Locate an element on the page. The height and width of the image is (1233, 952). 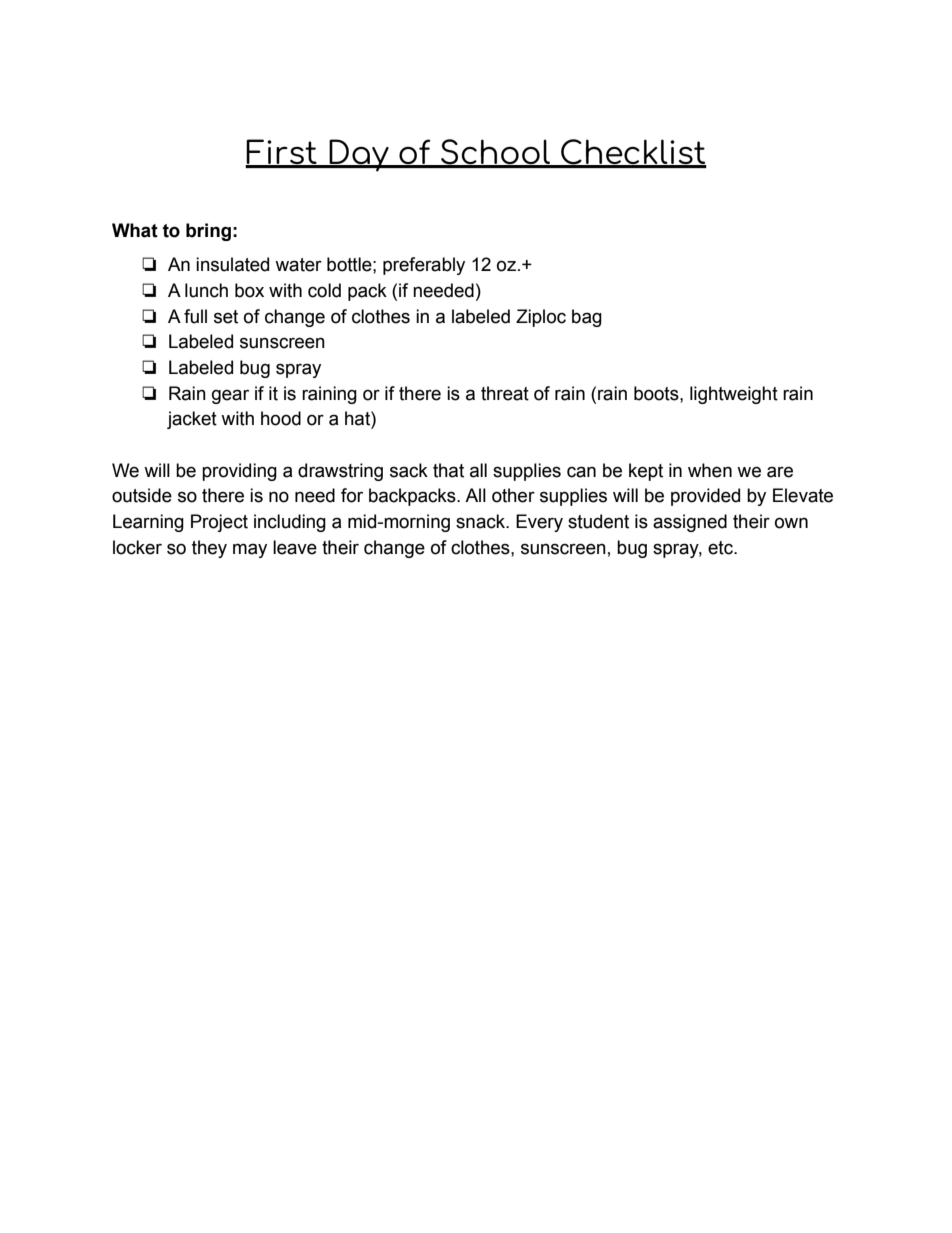
snack is located at coordinates (481, 521).
